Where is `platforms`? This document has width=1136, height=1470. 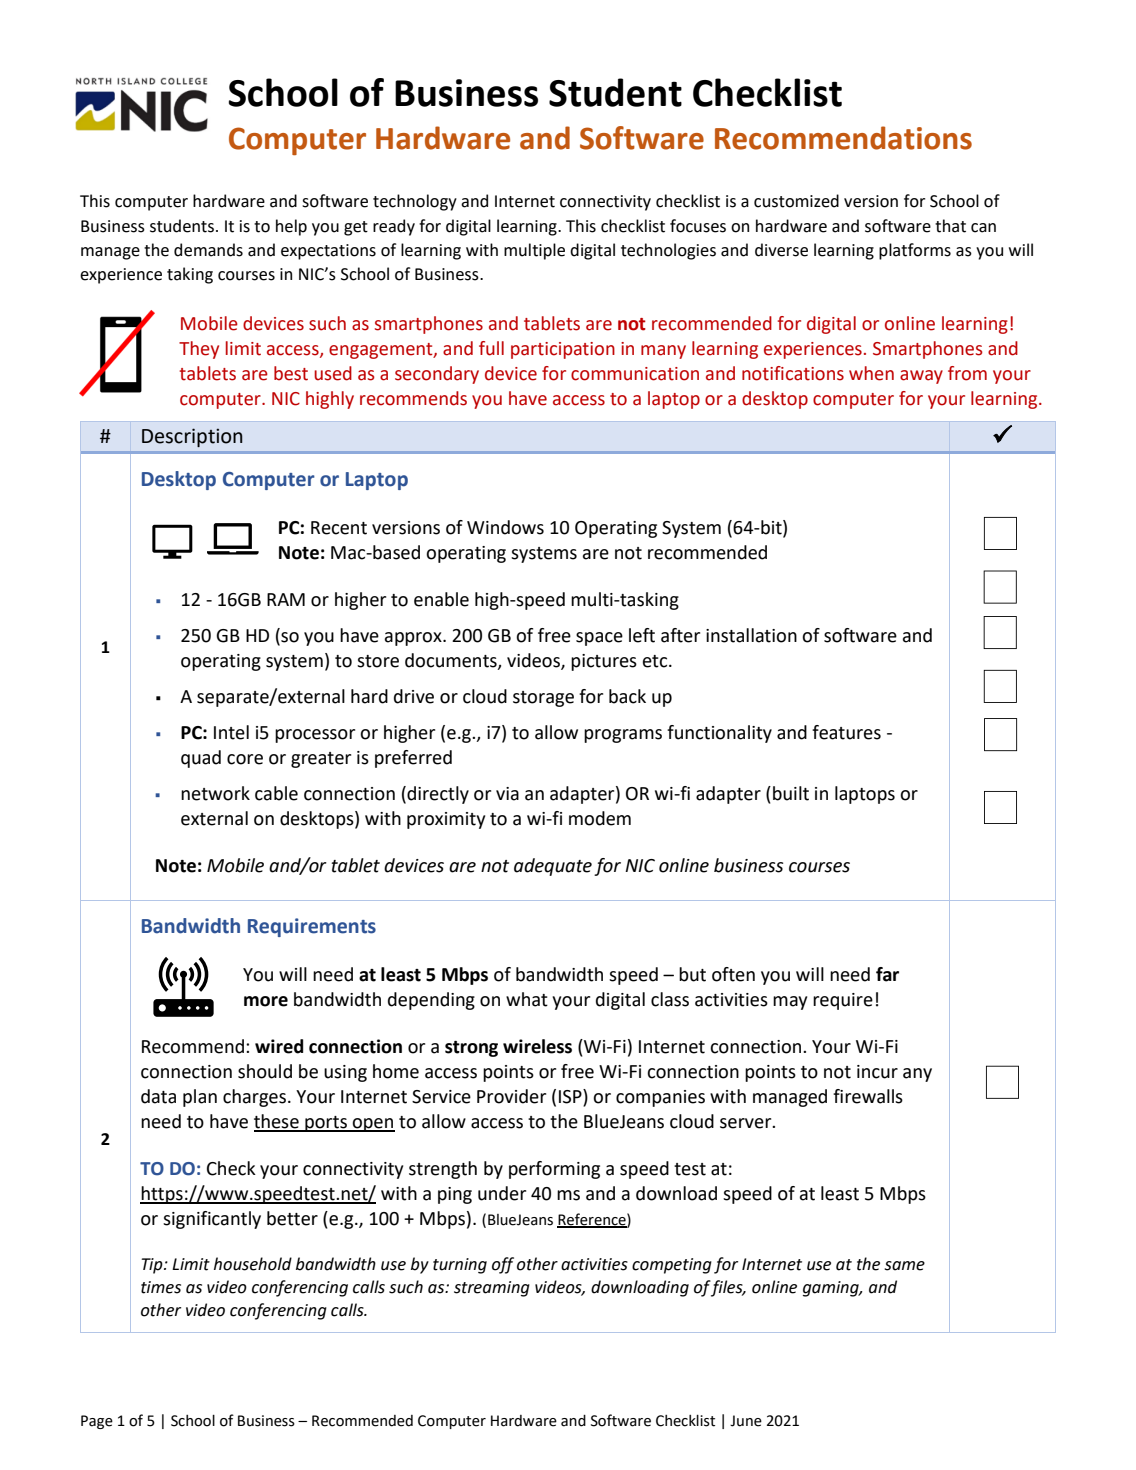
platforms is located at coordinates (915, 251).
